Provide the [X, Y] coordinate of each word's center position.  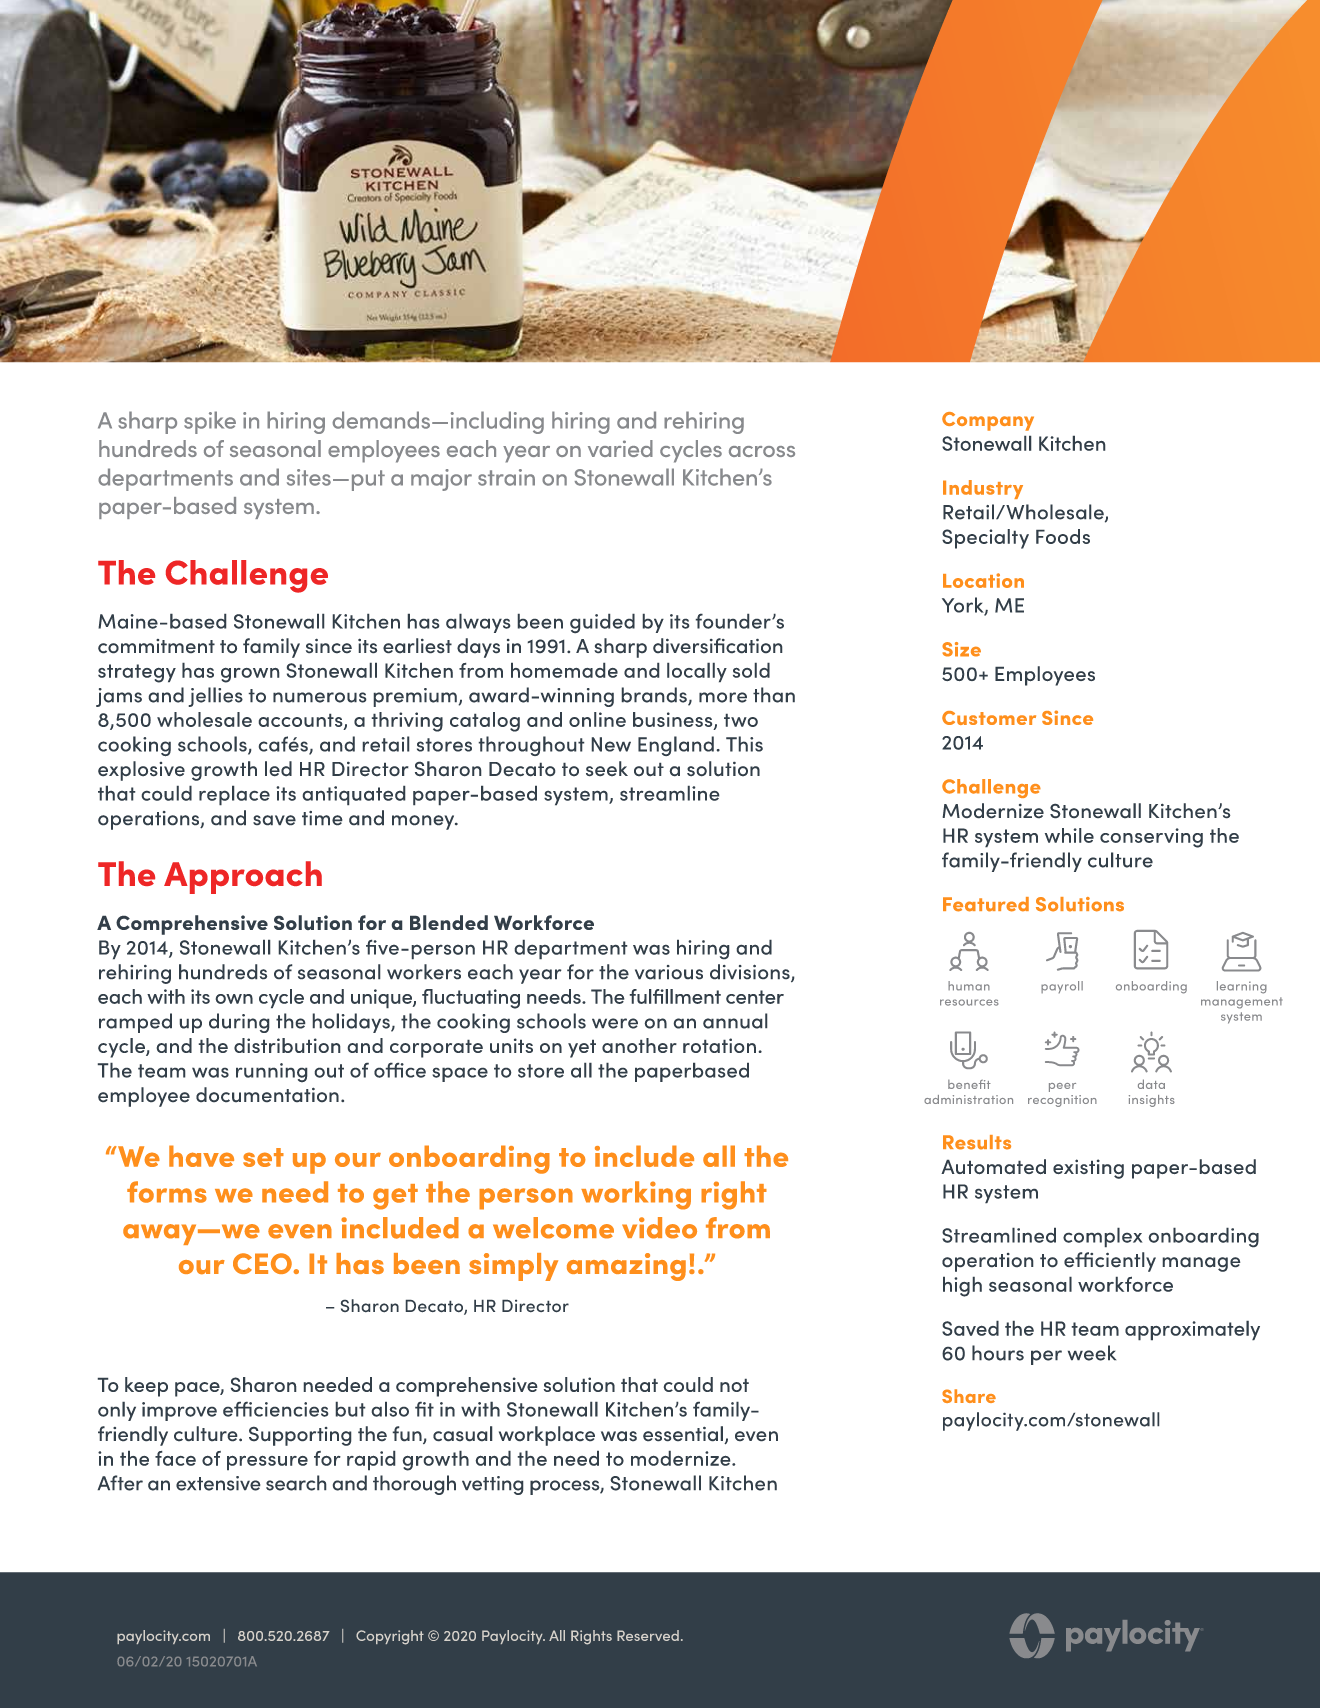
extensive [218, 1483]
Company [988, 421]
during [239, 1023]
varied [620, 448]
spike [210, 422]
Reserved [648, 1635]
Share [969, 1396]
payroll [1062, 987]
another [639, 1045]
